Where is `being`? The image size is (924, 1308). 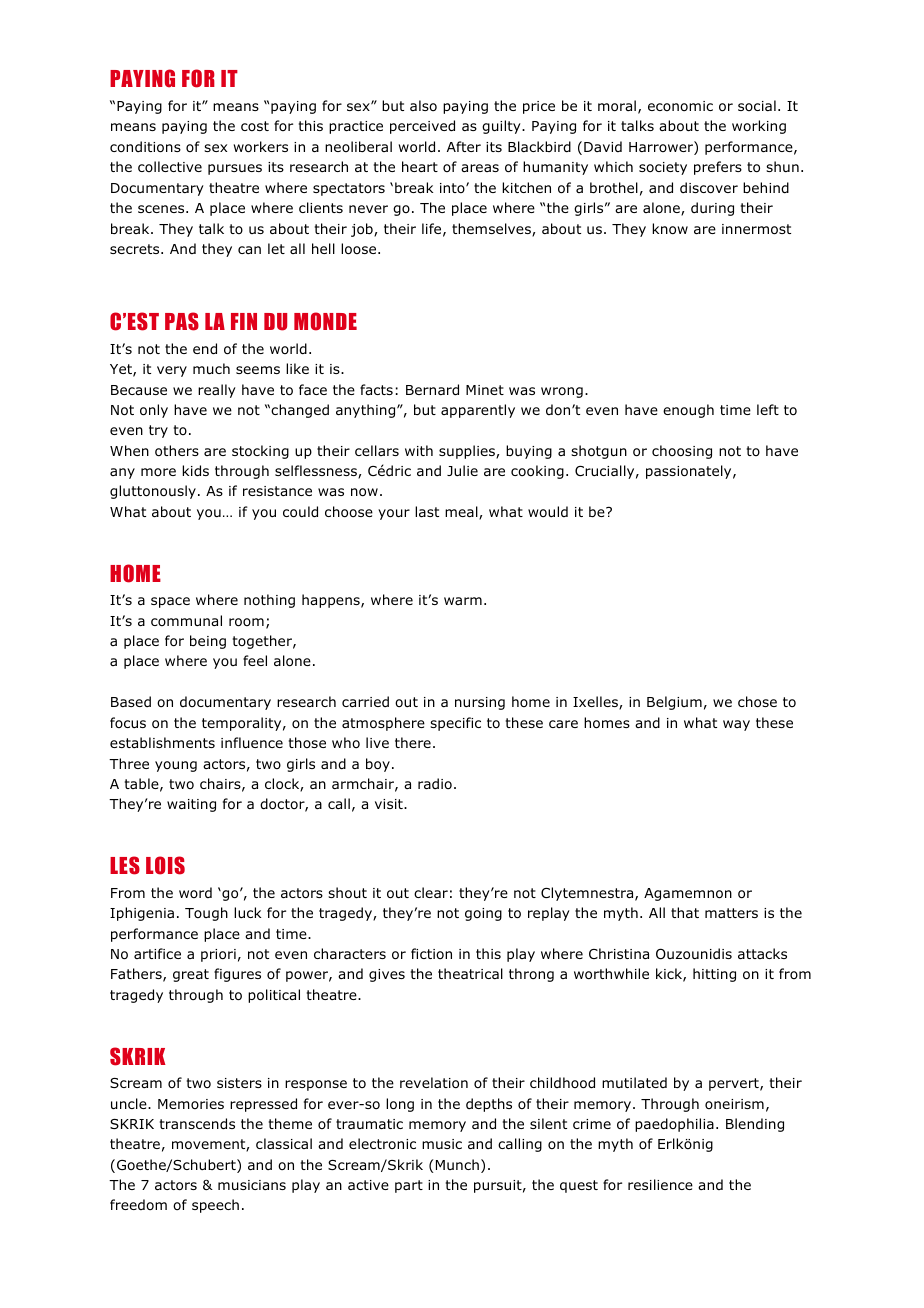 being is located at coordinates (208, 642).
